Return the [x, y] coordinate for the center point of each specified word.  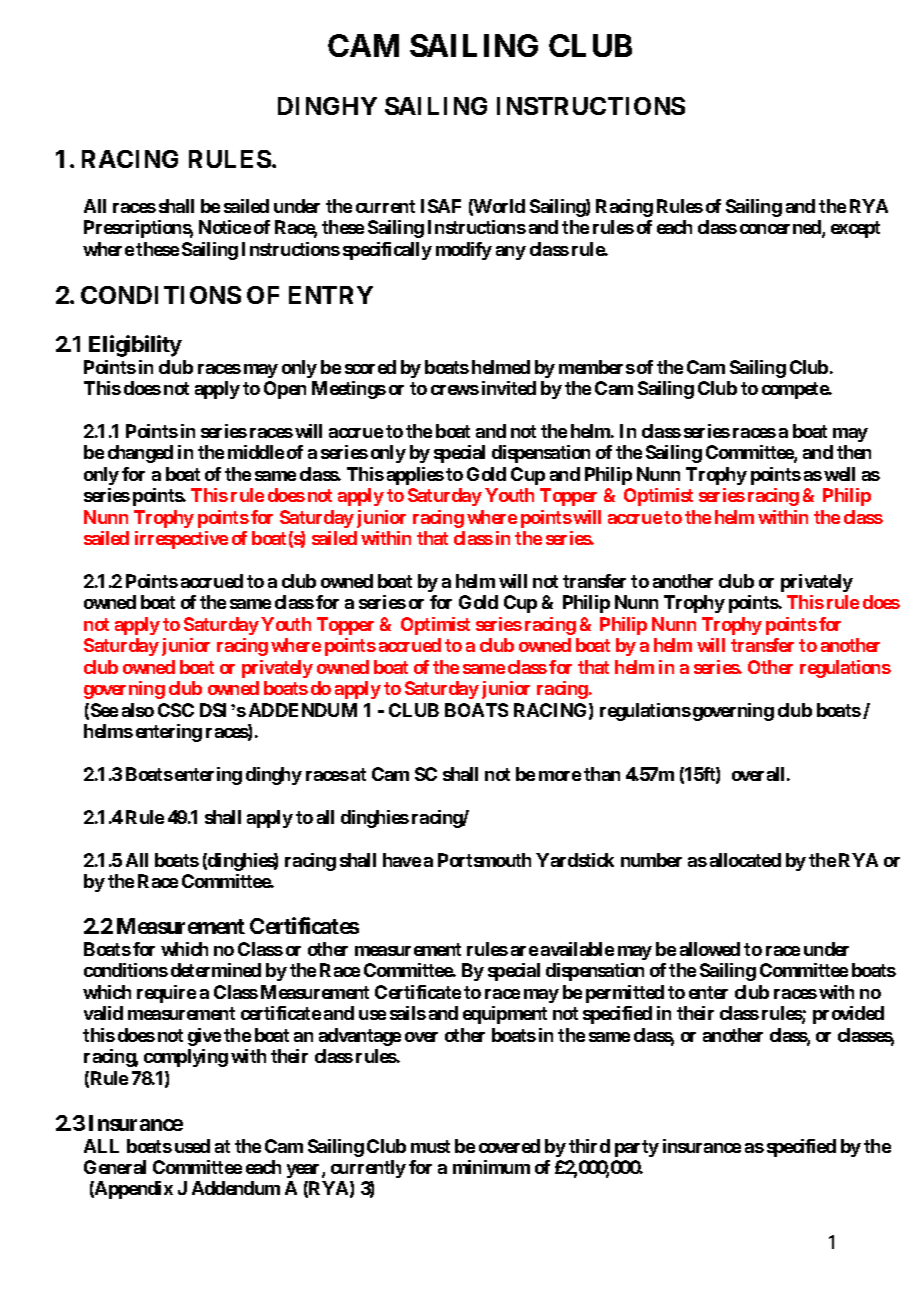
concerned [781, 228]
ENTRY [331, 295]
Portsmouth [484, 860]
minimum [491, 1167]
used [192, 1146]
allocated [745, 860]
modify [464, 251]
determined [216, 970]
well [839, 474]
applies [415, 476]
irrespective [181, 540]
